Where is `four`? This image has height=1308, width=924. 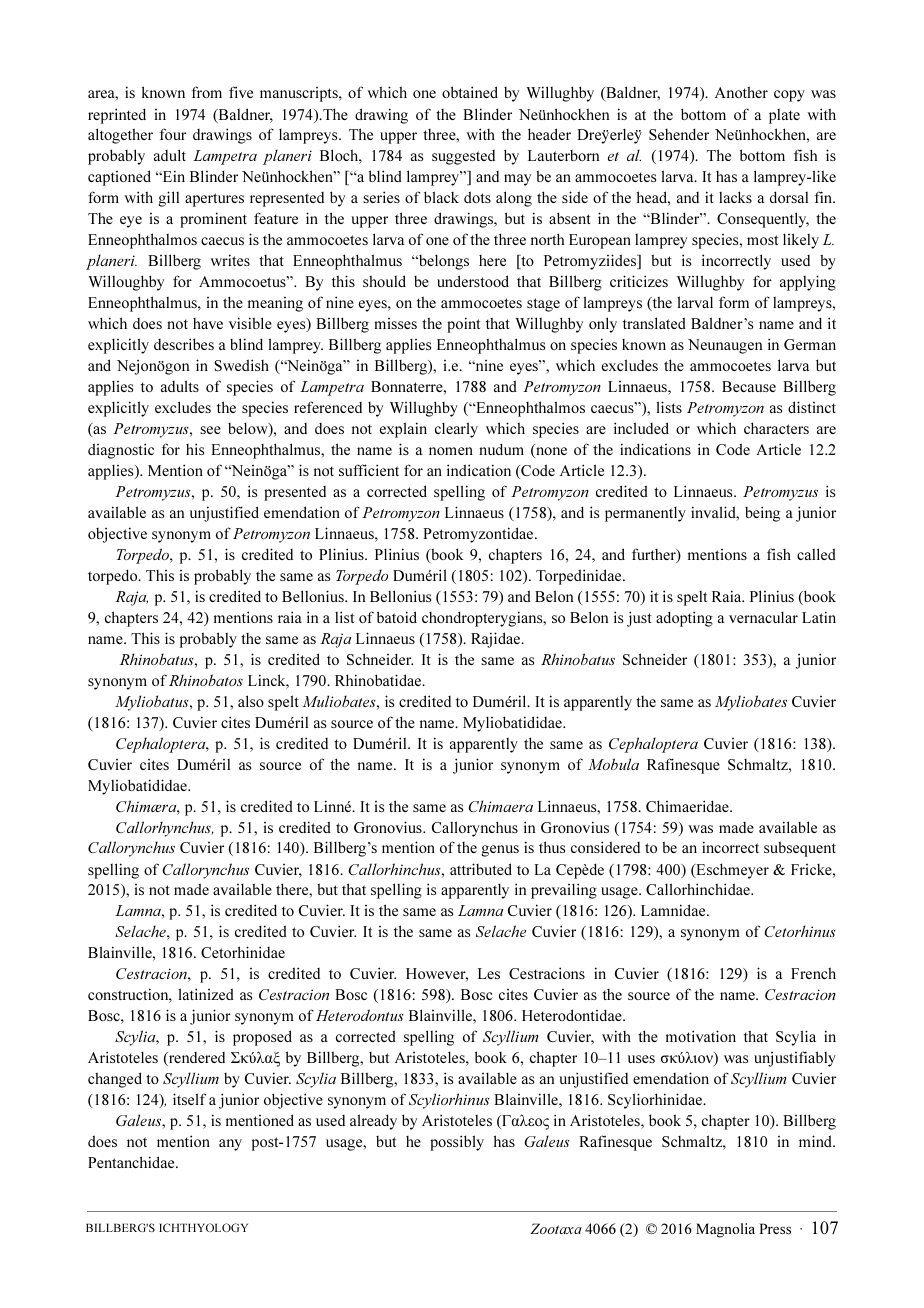 four is located at coordinates (172, 134).
